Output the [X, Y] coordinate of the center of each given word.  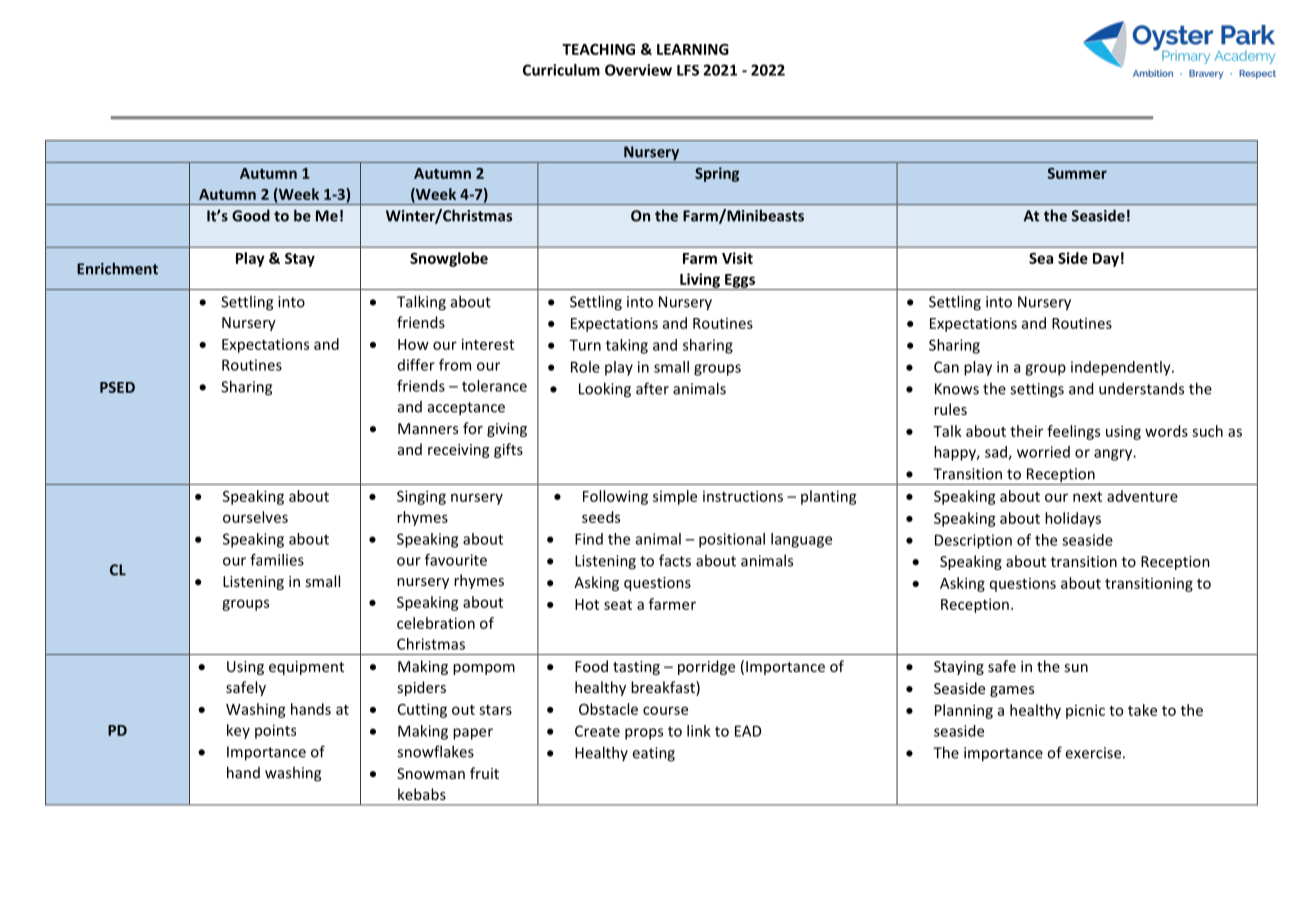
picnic [1085, 711]
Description [973, 541]
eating [653, 754]
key [238, 731]
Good [251, 215]
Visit [737, 258]
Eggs [740, 282]
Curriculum [561, 70]
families [277, 560]
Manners [428, 428]
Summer [1077, 173]
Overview [638, 70]
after [652, 388]
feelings [1073, 432]
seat [618, 605]
